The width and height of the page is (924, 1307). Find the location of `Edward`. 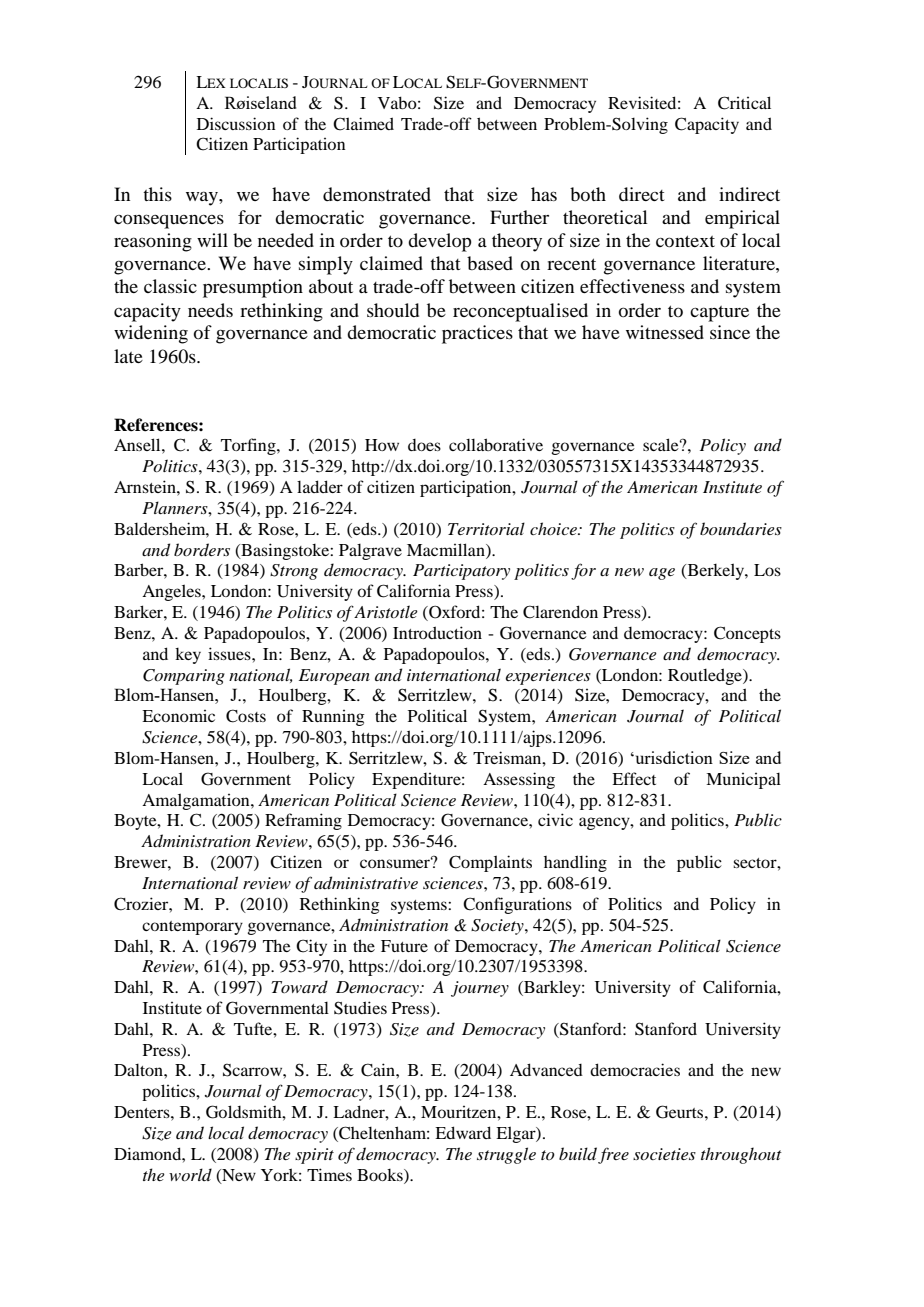

Edward is located at coordinates (463, 1132).
